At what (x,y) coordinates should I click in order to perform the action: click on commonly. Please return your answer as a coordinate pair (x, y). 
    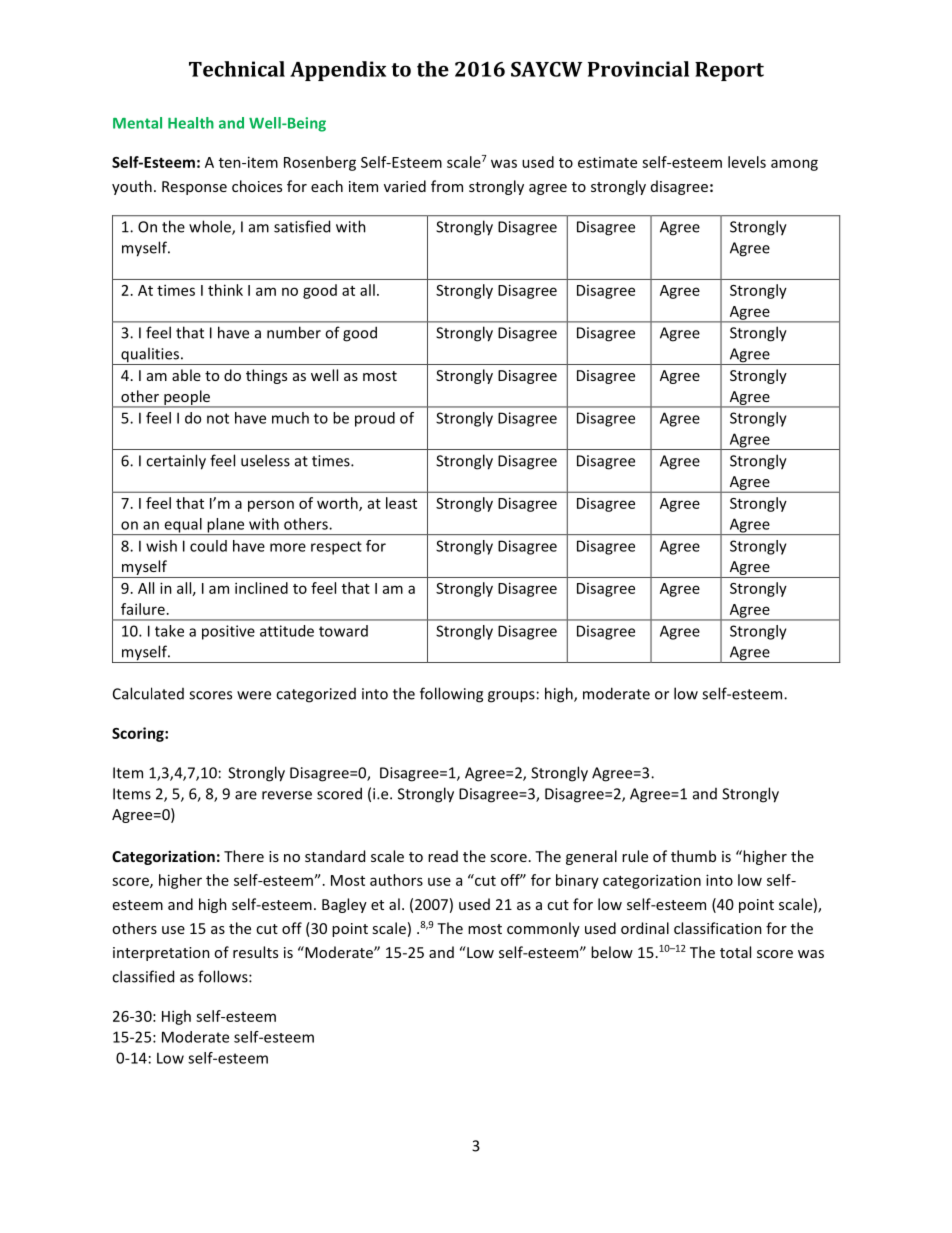
    Looking at the image, I should click on (543, 929).
